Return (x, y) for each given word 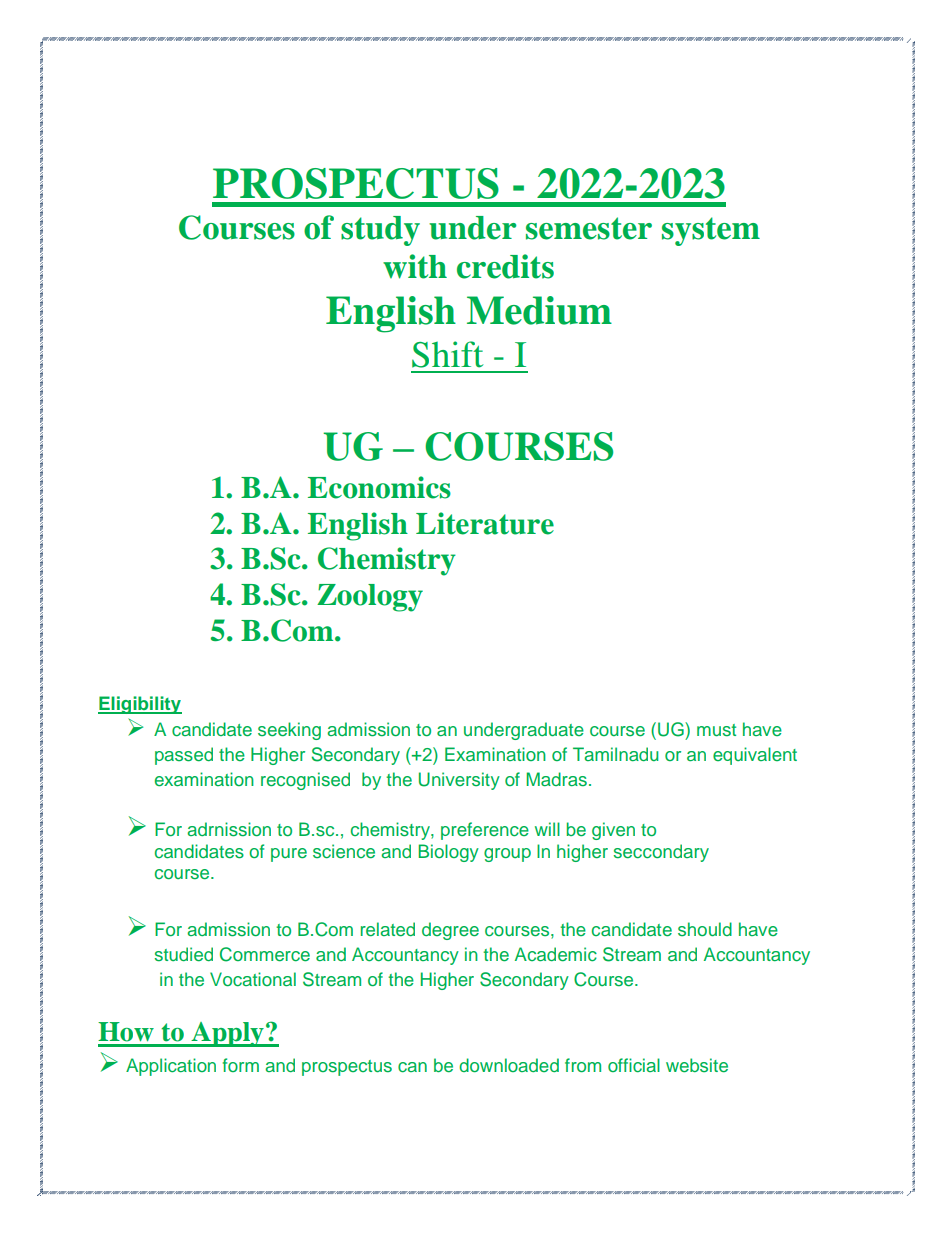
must (716, 730)
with (415, 266)
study (380, 231)
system (711, 231)
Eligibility (140, 705)
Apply (227, 1034)
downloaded (509, 1065)
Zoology (370, 598)
